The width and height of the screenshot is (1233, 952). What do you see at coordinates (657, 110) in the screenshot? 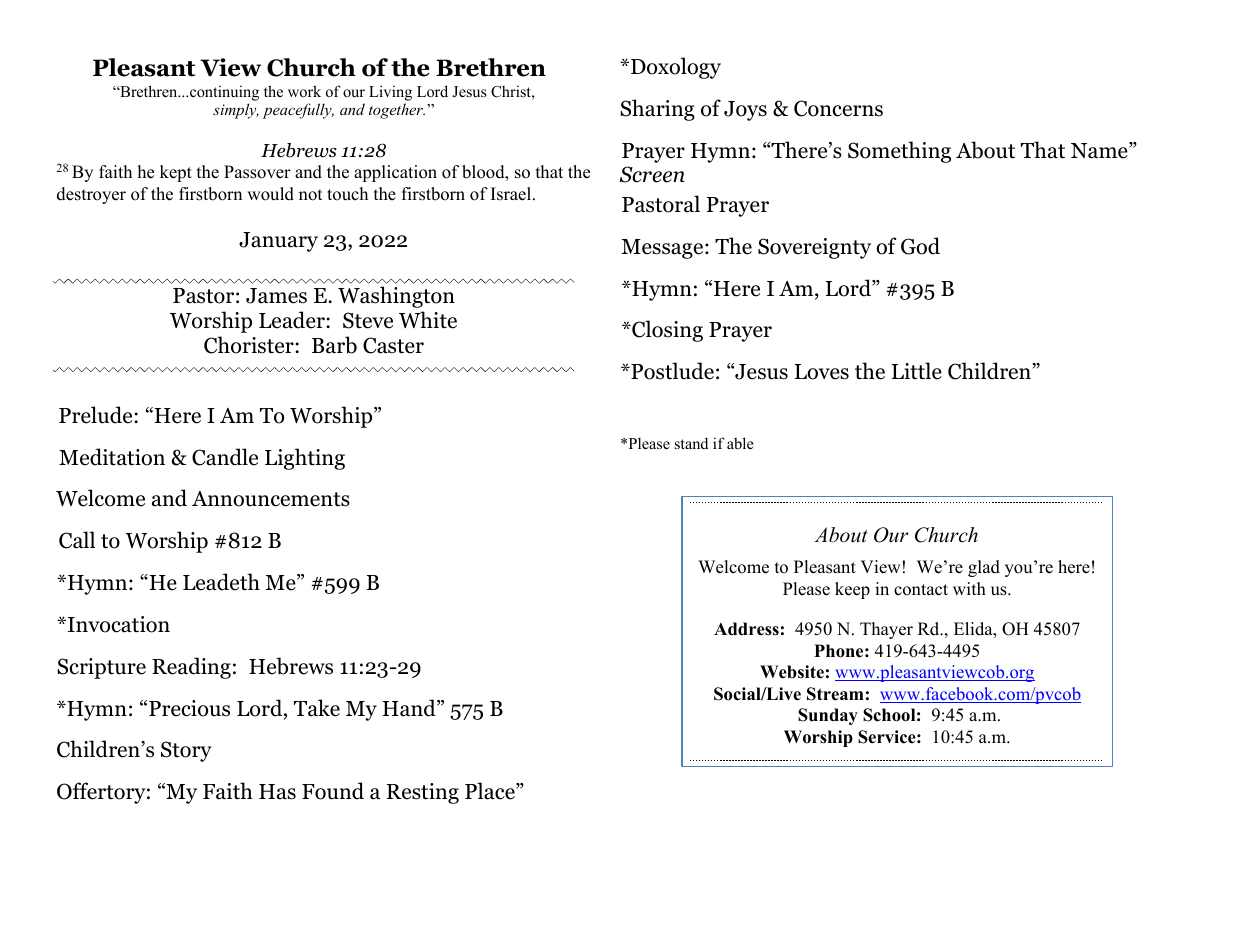
I see `Sharing` at bounding box center [657, 110].
